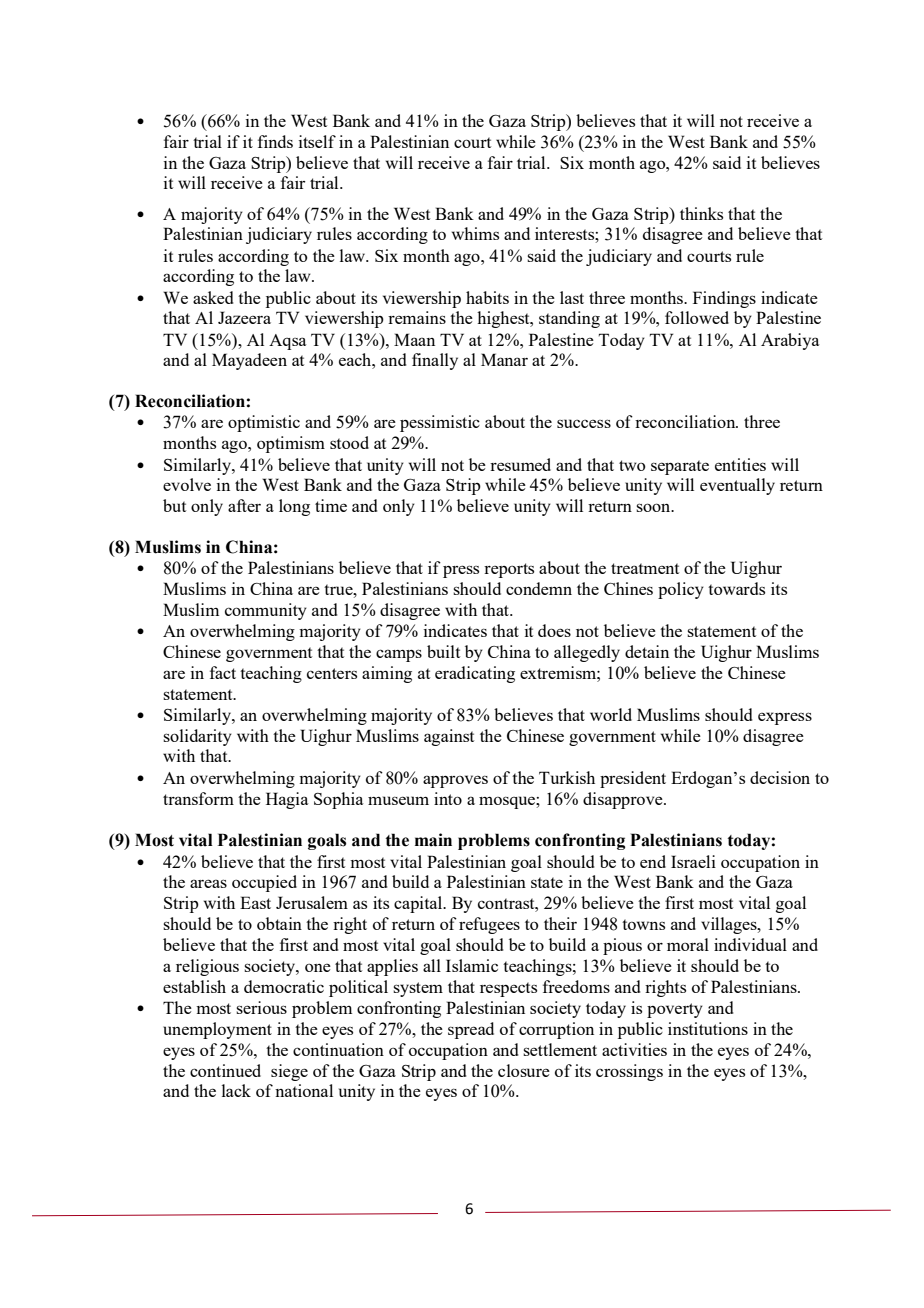 The width and height of the screenshot is (924, 1308). Describe the element at coordinates (275, 141) in the screenshot. I see `finds` at that location.
